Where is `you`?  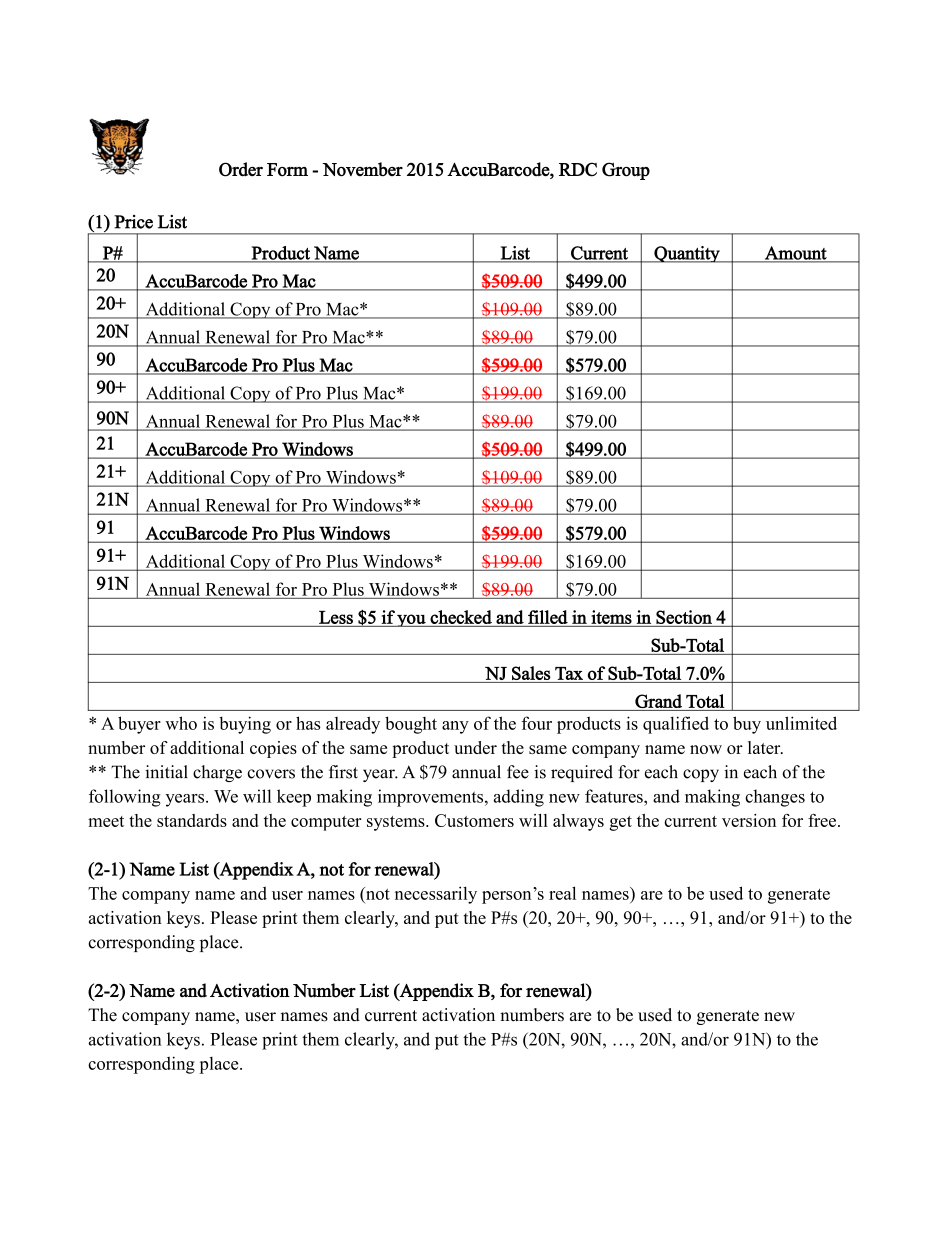
you is located at coordinates (412, 620).
